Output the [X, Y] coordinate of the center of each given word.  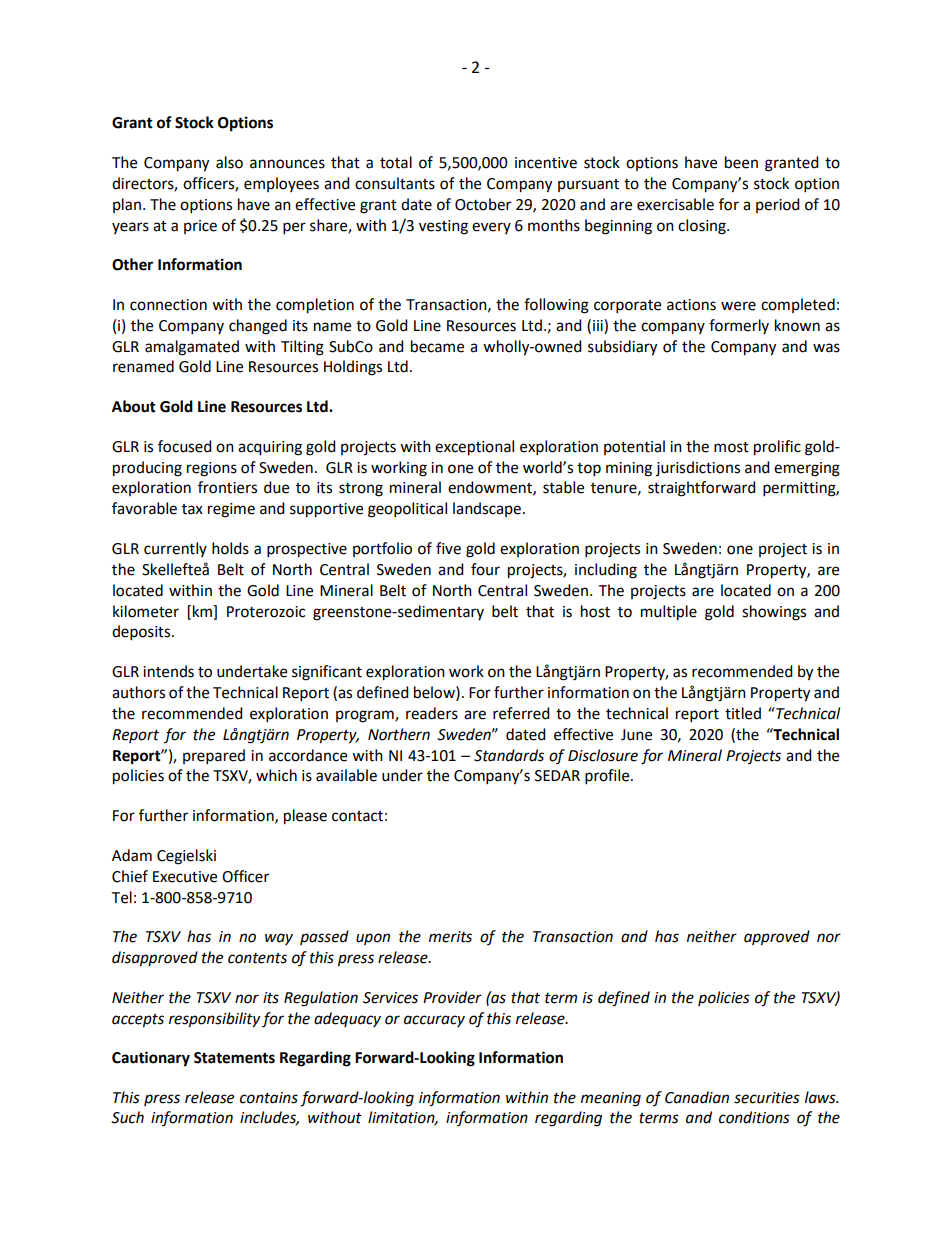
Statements [234, 1058]
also [229, 162]
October [483, 204]
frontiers [227, 487]
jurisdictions [698, 468]
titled [743, 713]
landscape [487, 509]
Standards [509, 755]
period [778, 205]
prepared [214, 757]
